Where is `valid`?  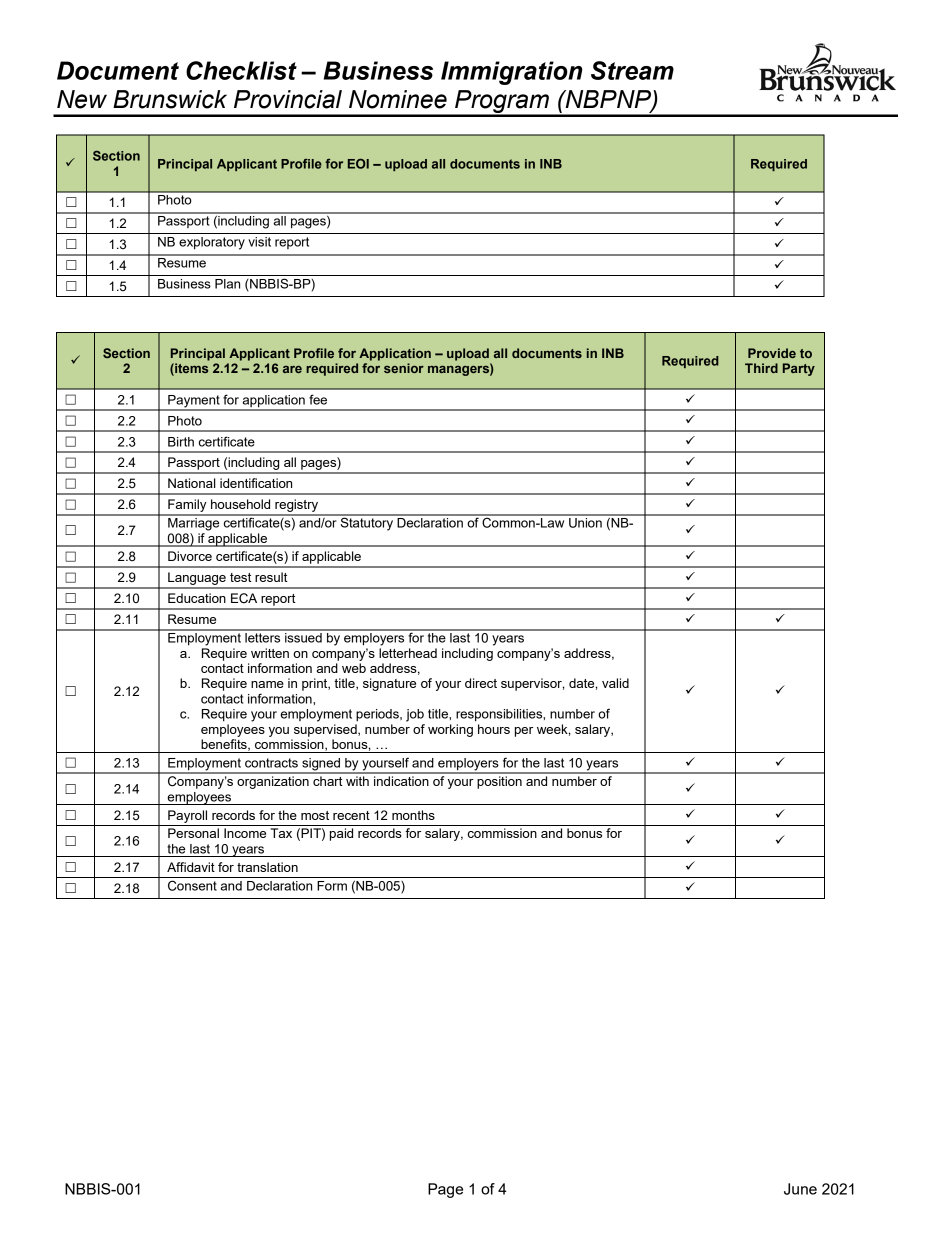
valid is located at coordinates (615, 683).
